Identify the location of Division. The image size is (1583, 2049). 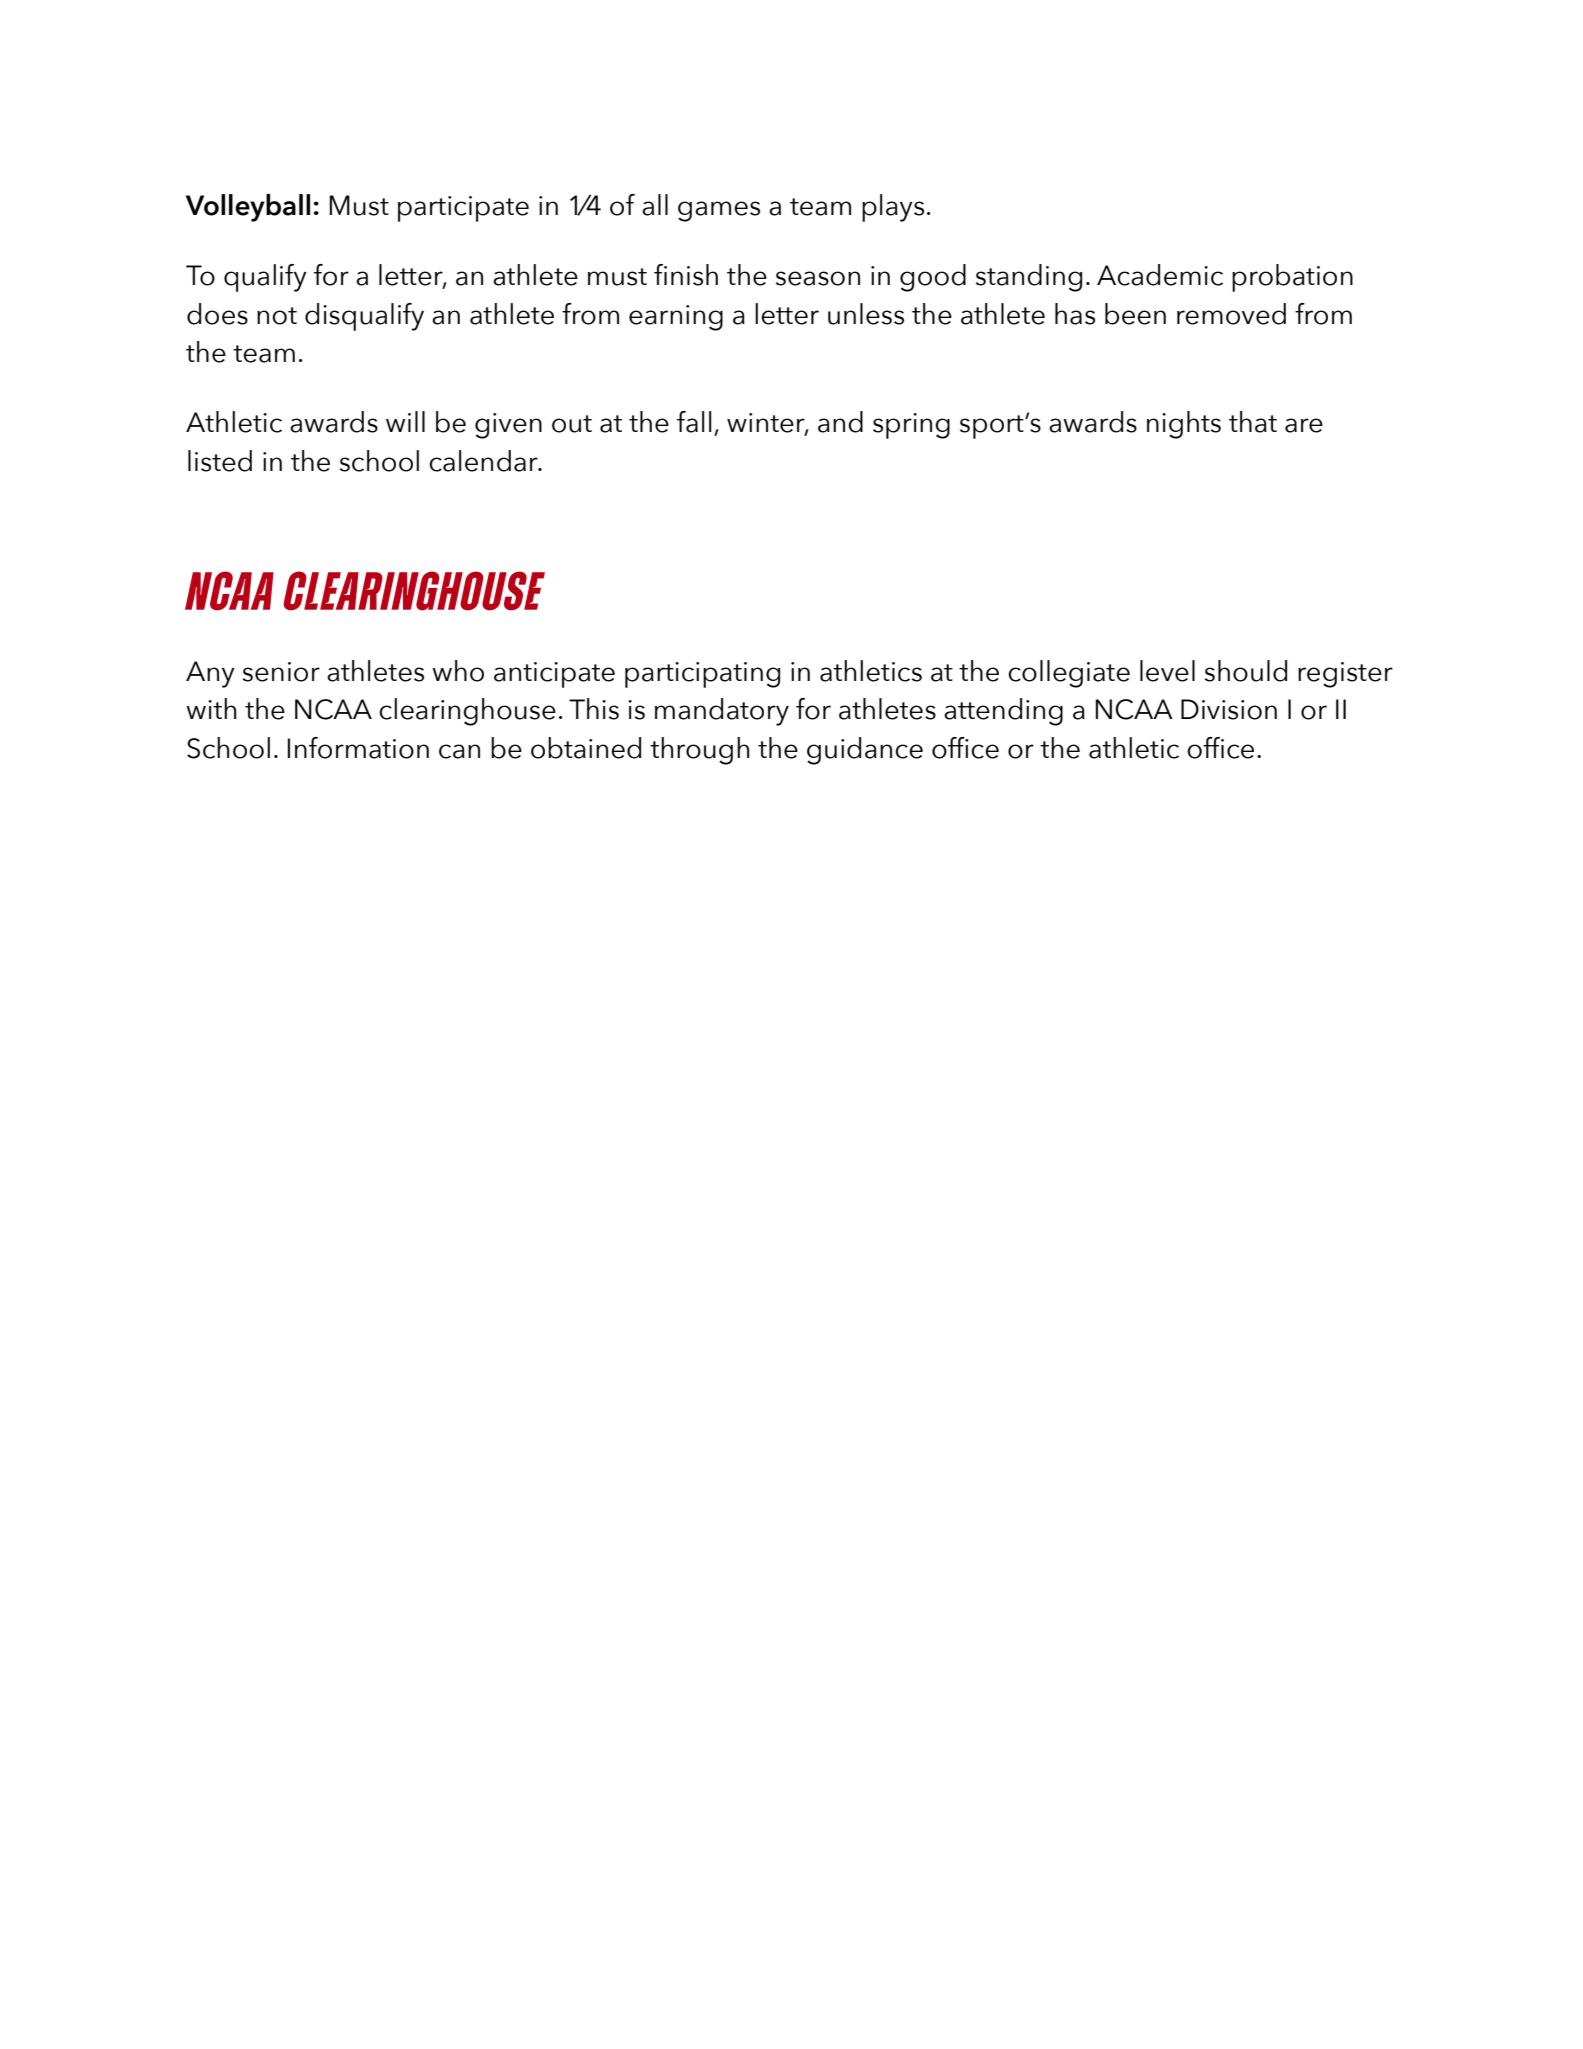
(1229, 709).
